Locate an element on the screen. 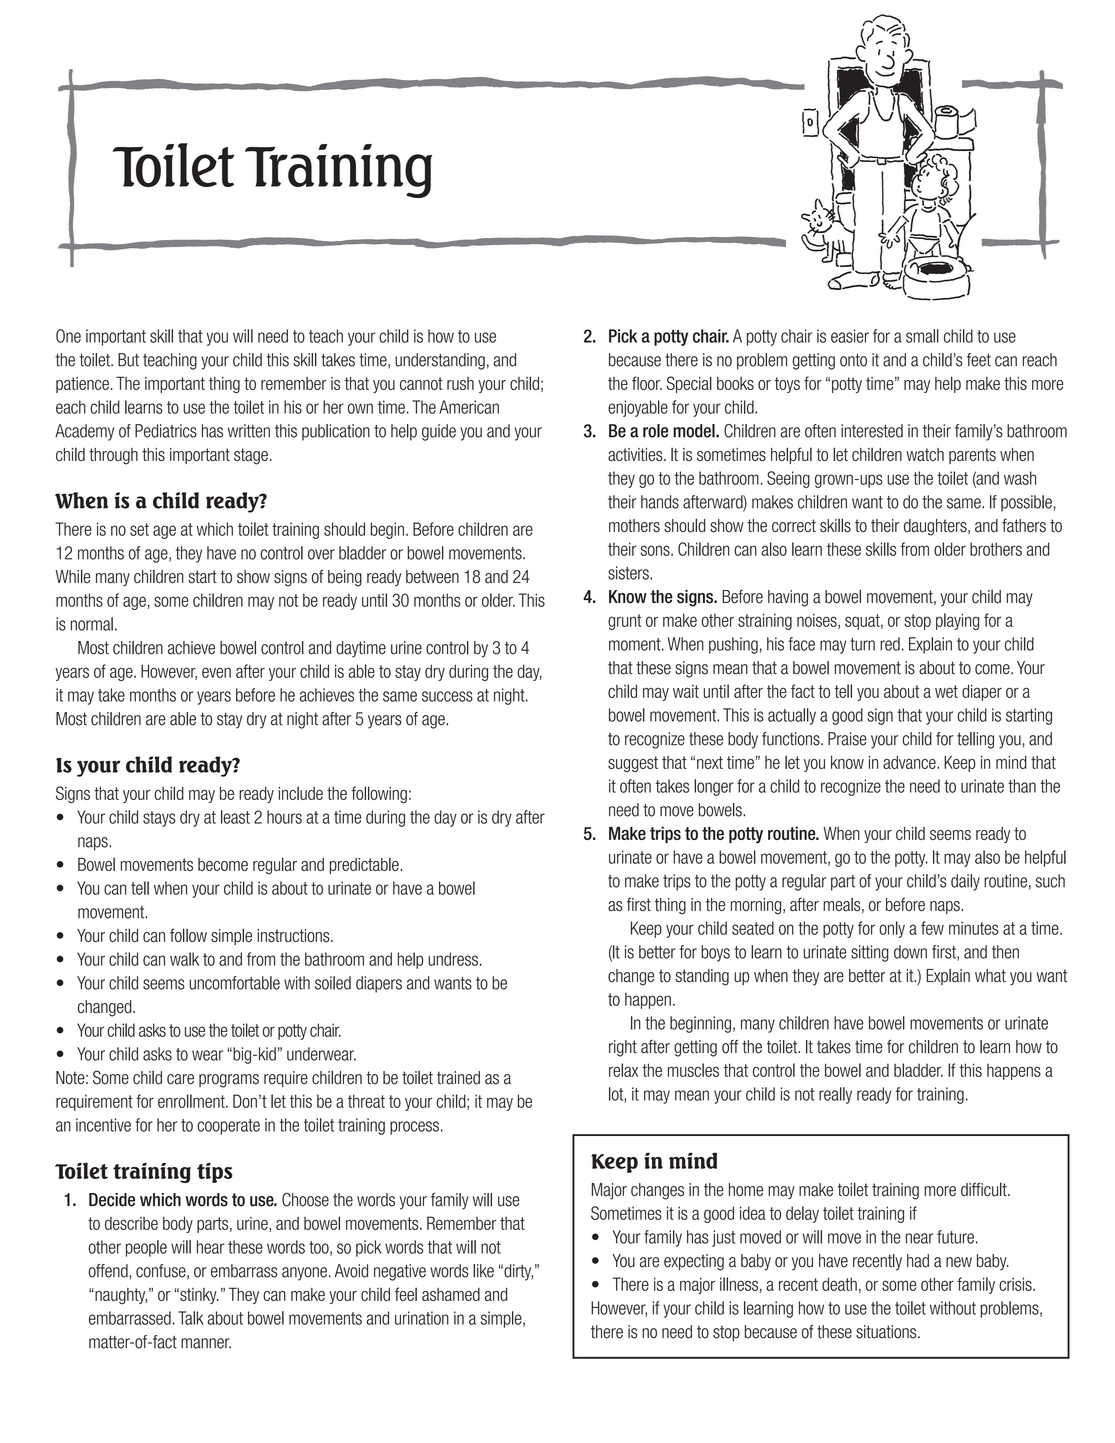  situations is located at coordinates (887, 1332).
